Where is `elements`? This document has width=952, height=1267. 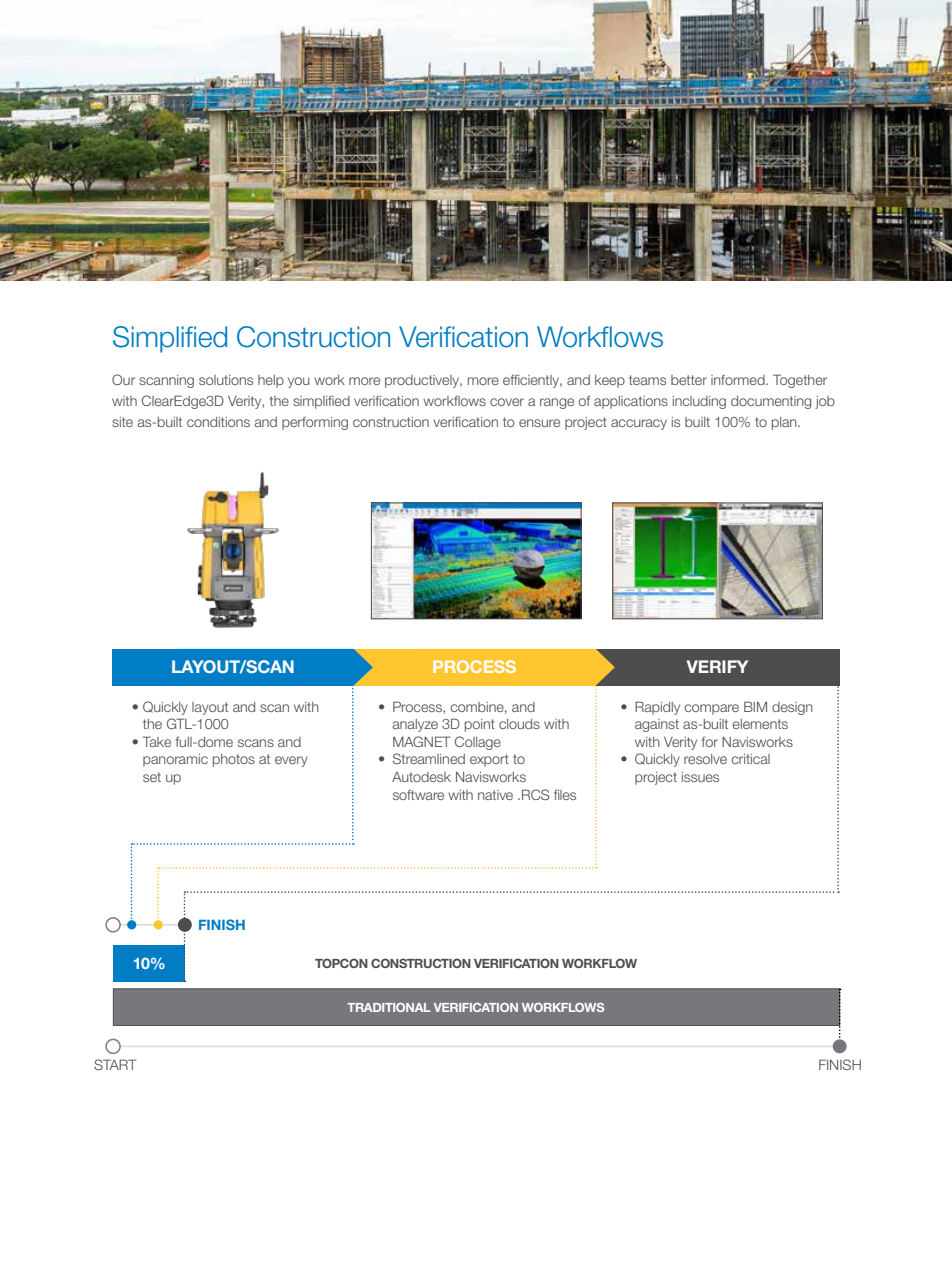
elements is located at coordinates (760, 724).
